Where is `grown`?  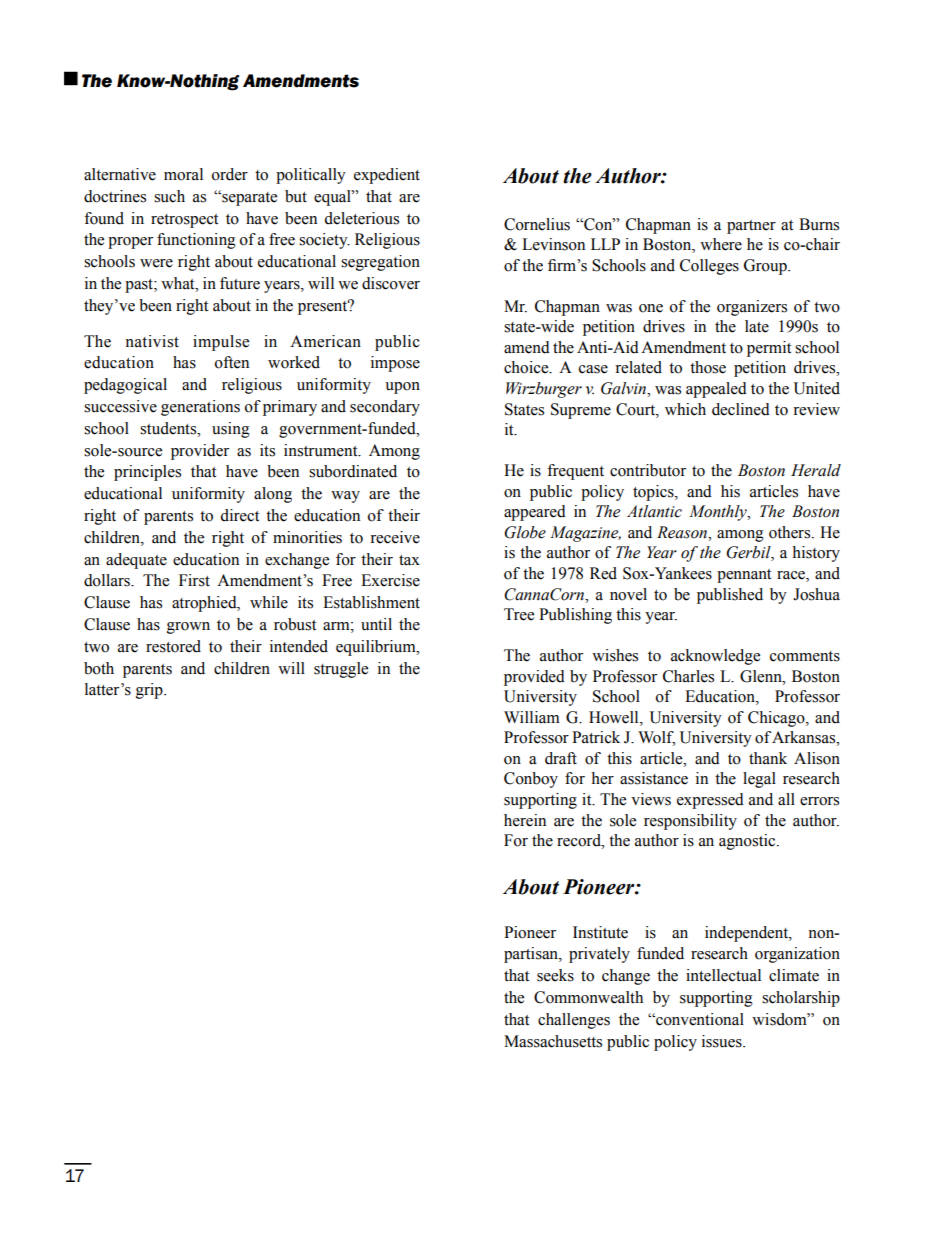 grown is located at coordinates (188, 628).
